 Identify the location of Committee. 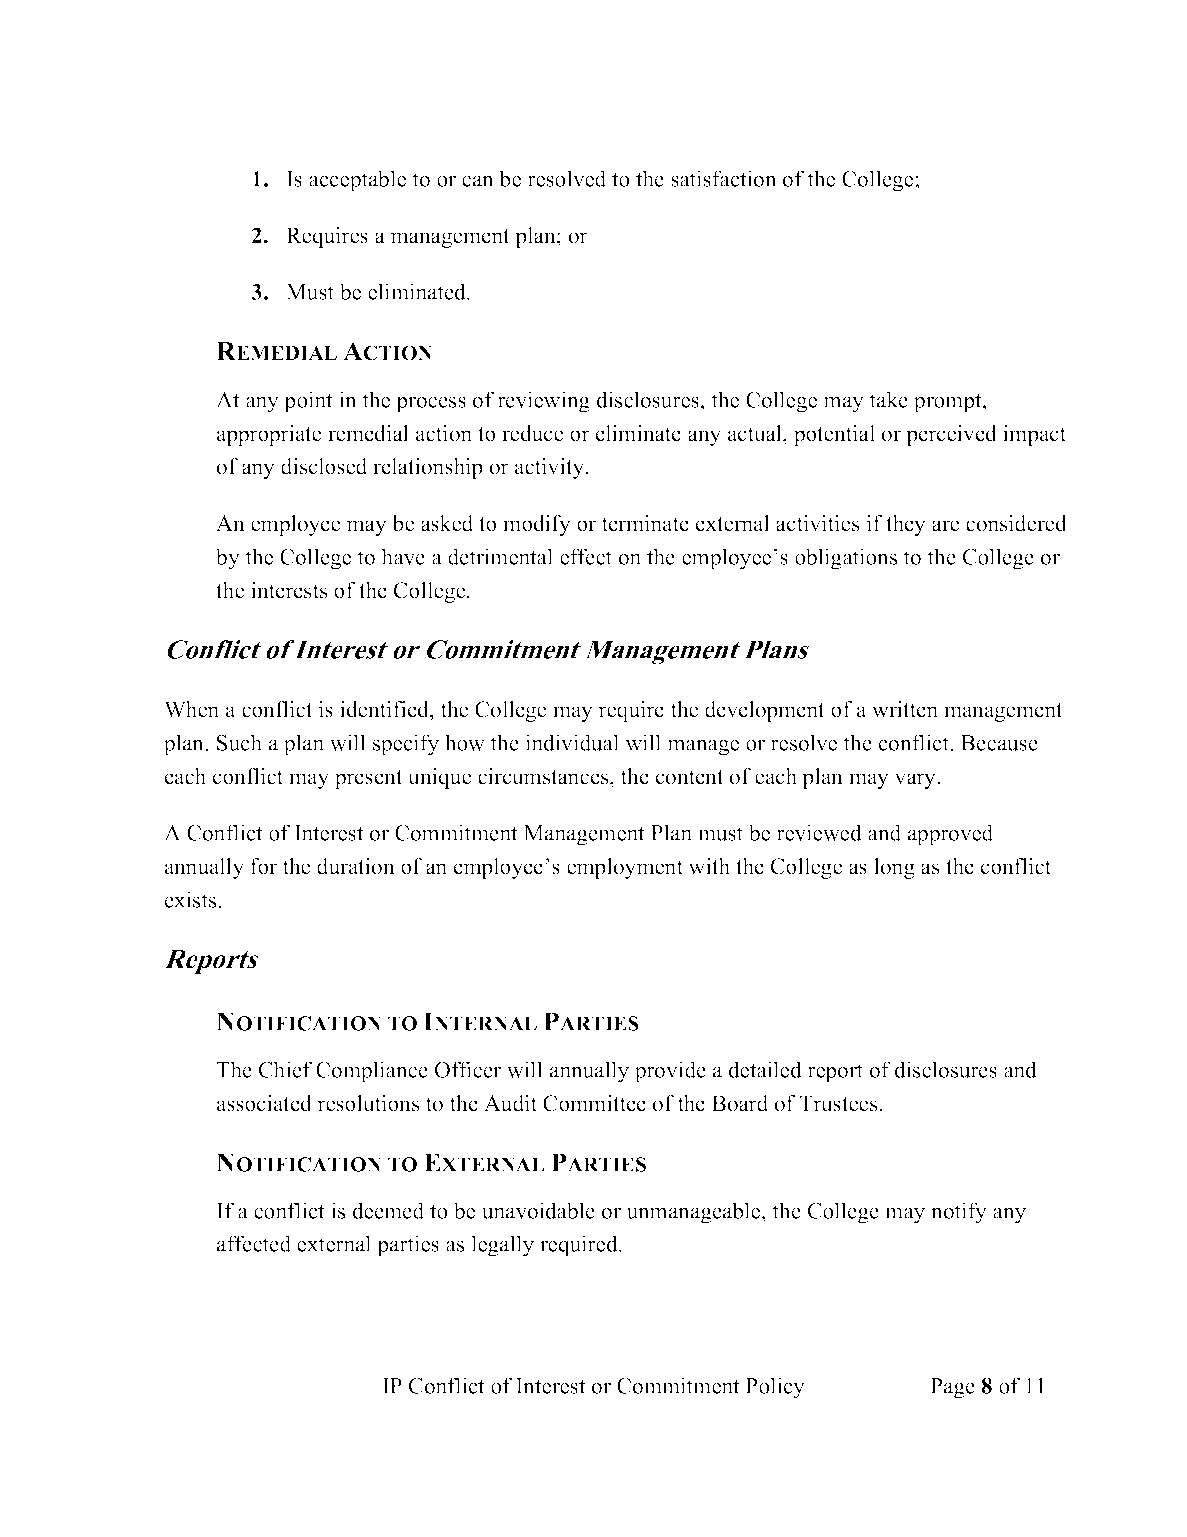
(594, 1103).
